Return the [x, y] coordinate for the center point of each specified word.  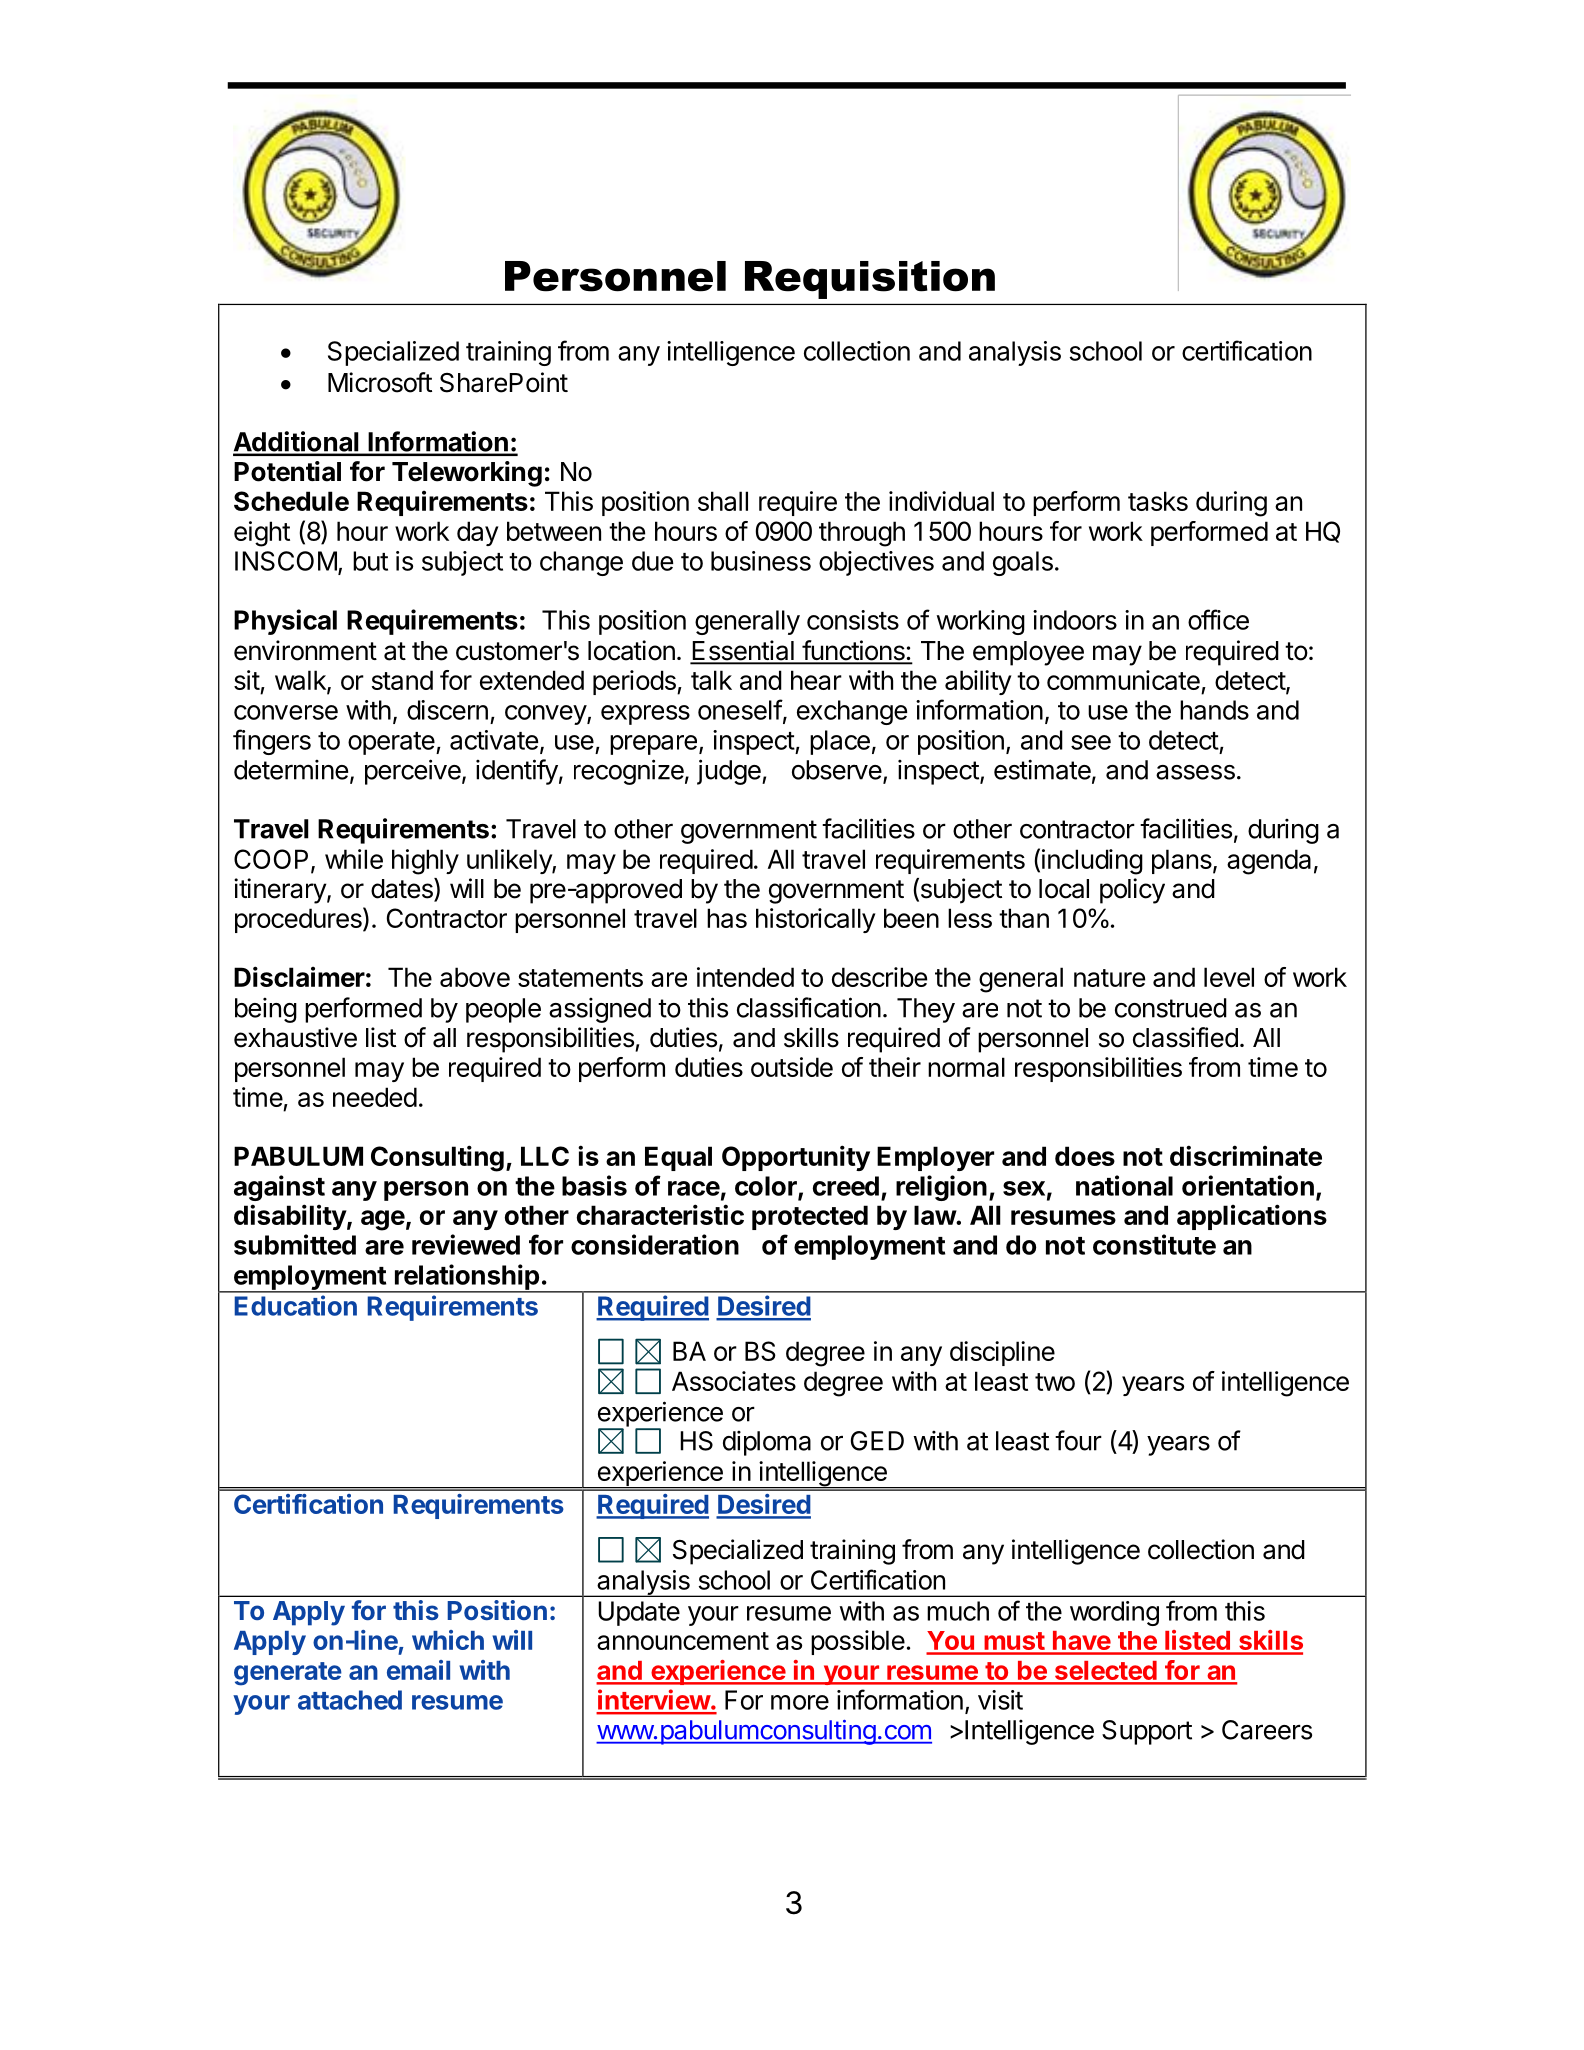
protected [810, 1217]
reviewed [466, 1244]
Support [1147, 1732]
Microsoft [380, 382]
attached [350, 1700]
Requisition [870, 280]
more [800, 1702]
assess [1195, 772]
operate [392, 743]
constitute [1154, 1244]
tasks [1158, 501]
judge [730, 772]
